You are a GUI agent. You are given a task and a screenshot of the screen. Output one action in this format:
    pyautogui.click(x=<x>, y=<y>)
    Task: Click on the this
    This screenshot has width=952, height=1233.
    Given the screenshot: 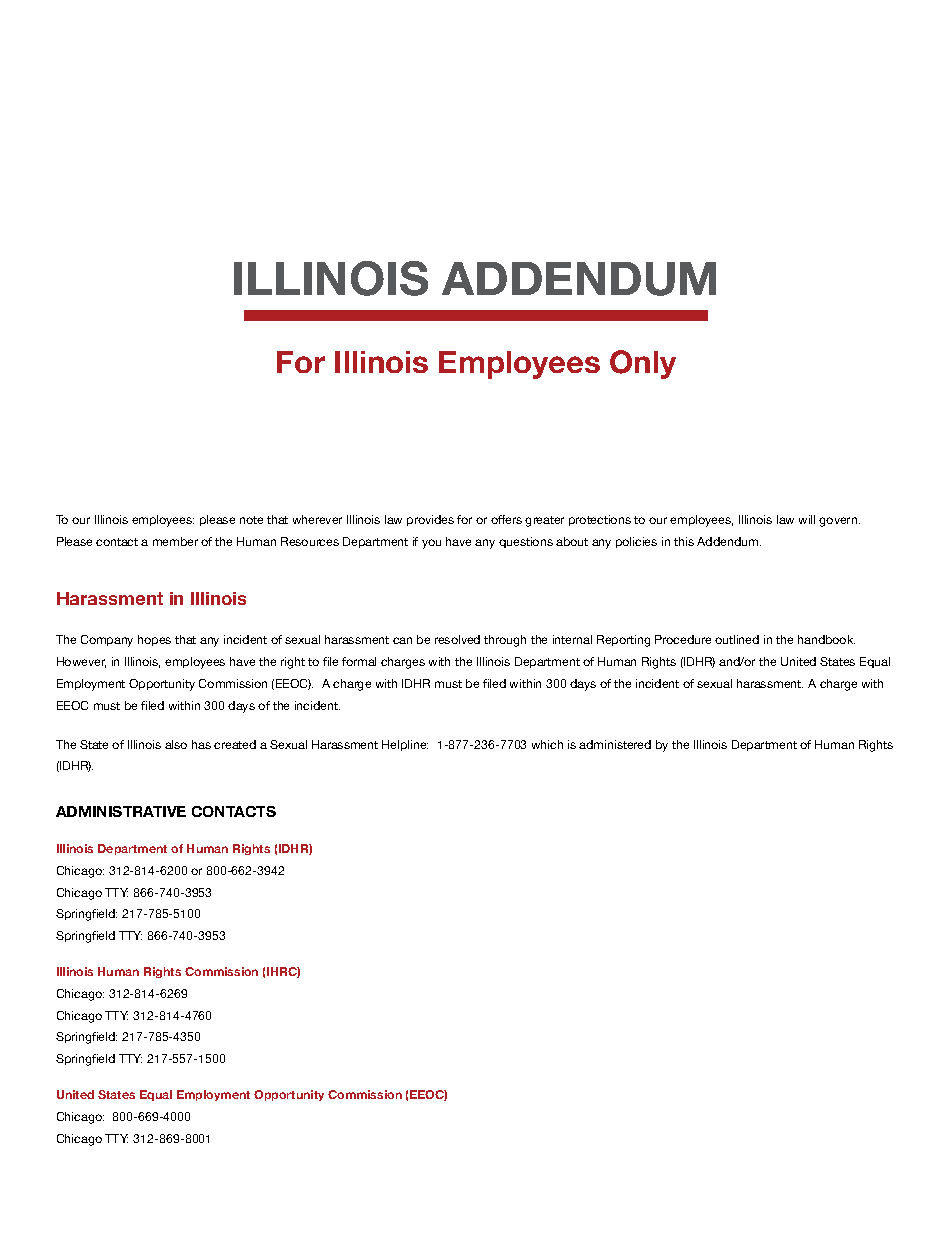 What is the action you would take?
    pyautogui.click(x=684, y=541)
